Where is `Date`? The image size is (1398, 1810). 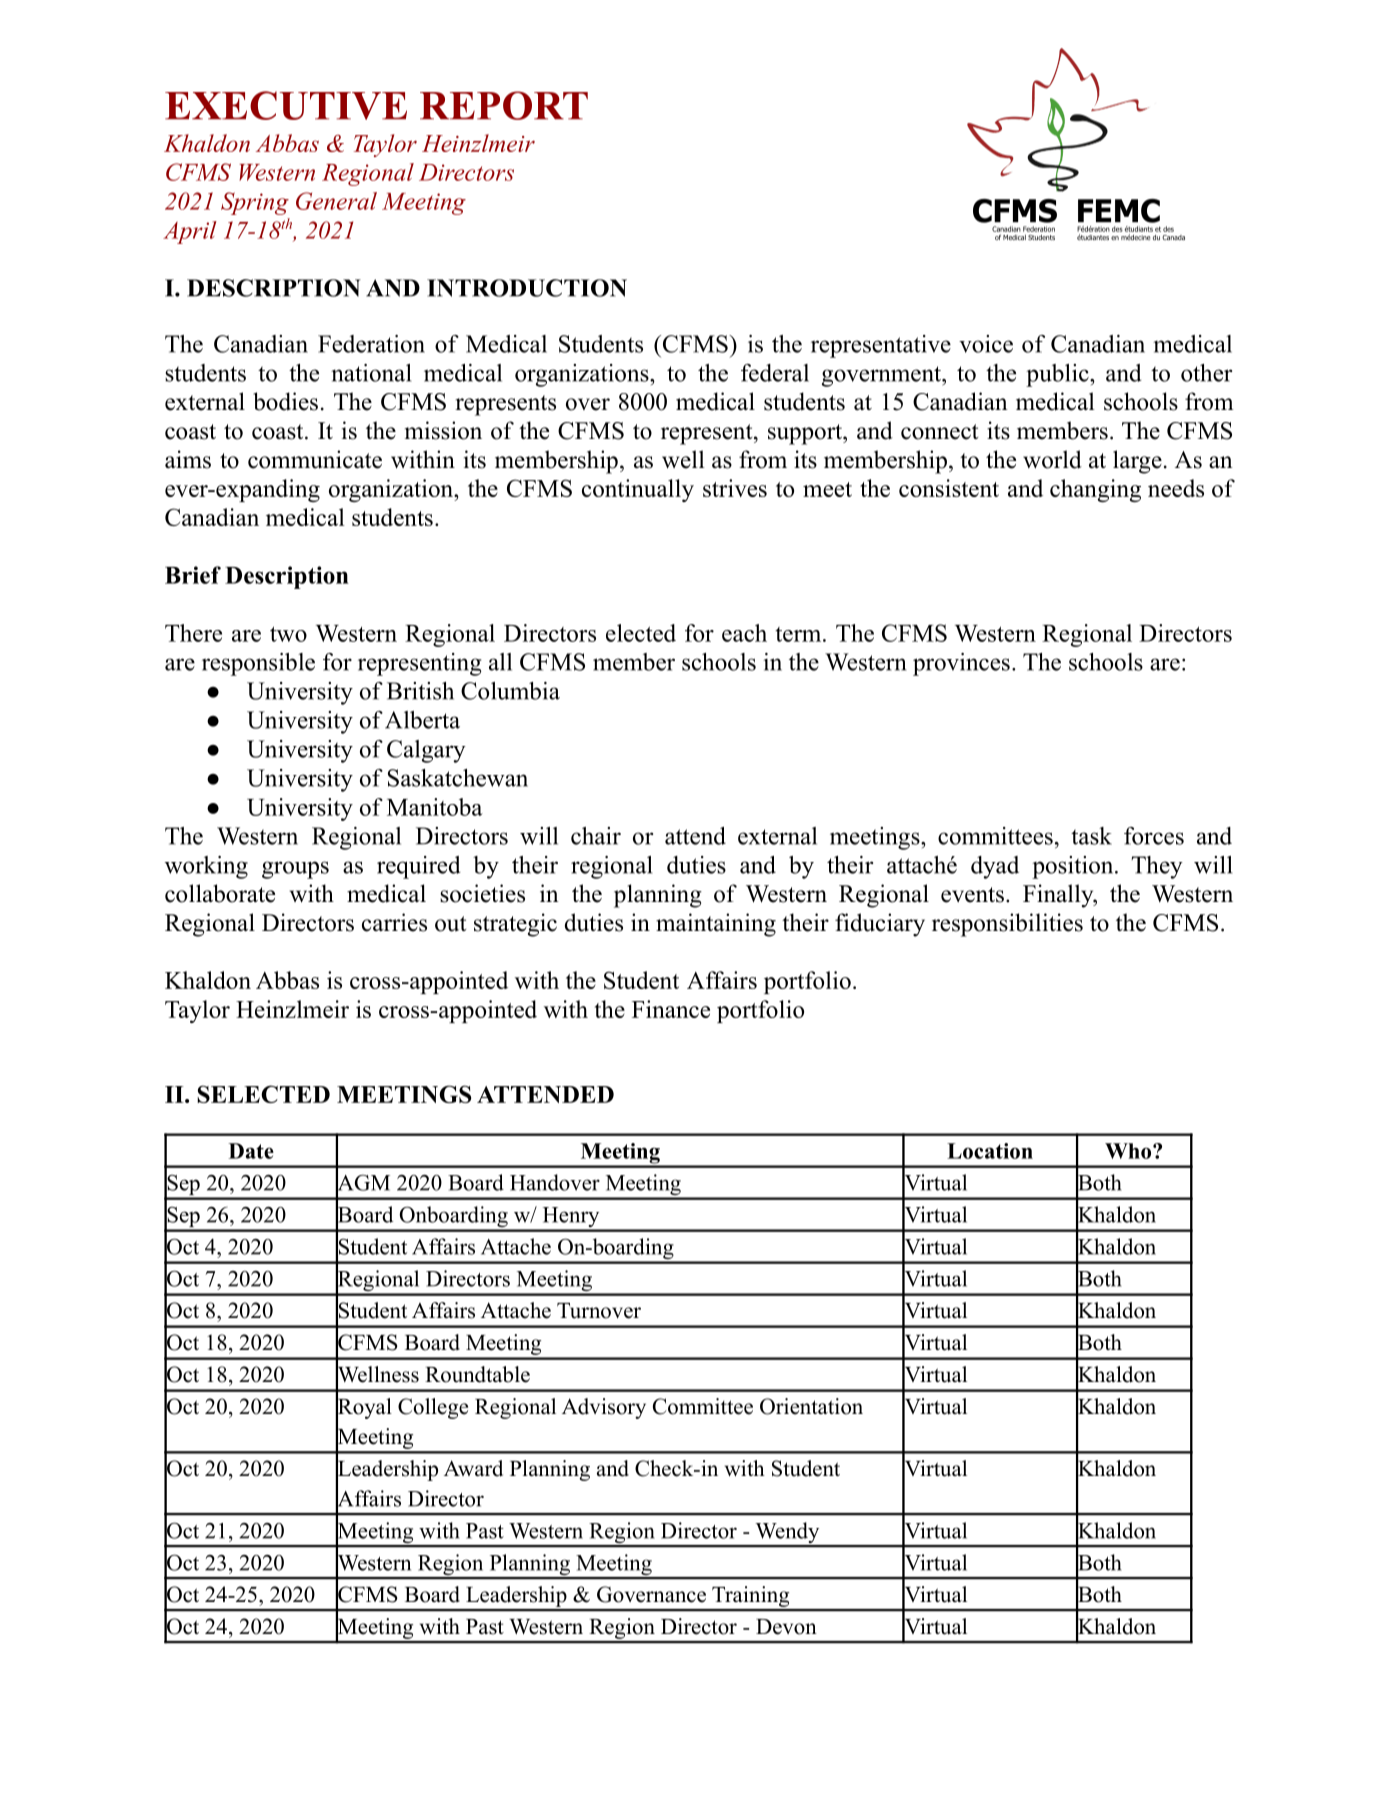 Date is located at coordinates (251, 1151).
